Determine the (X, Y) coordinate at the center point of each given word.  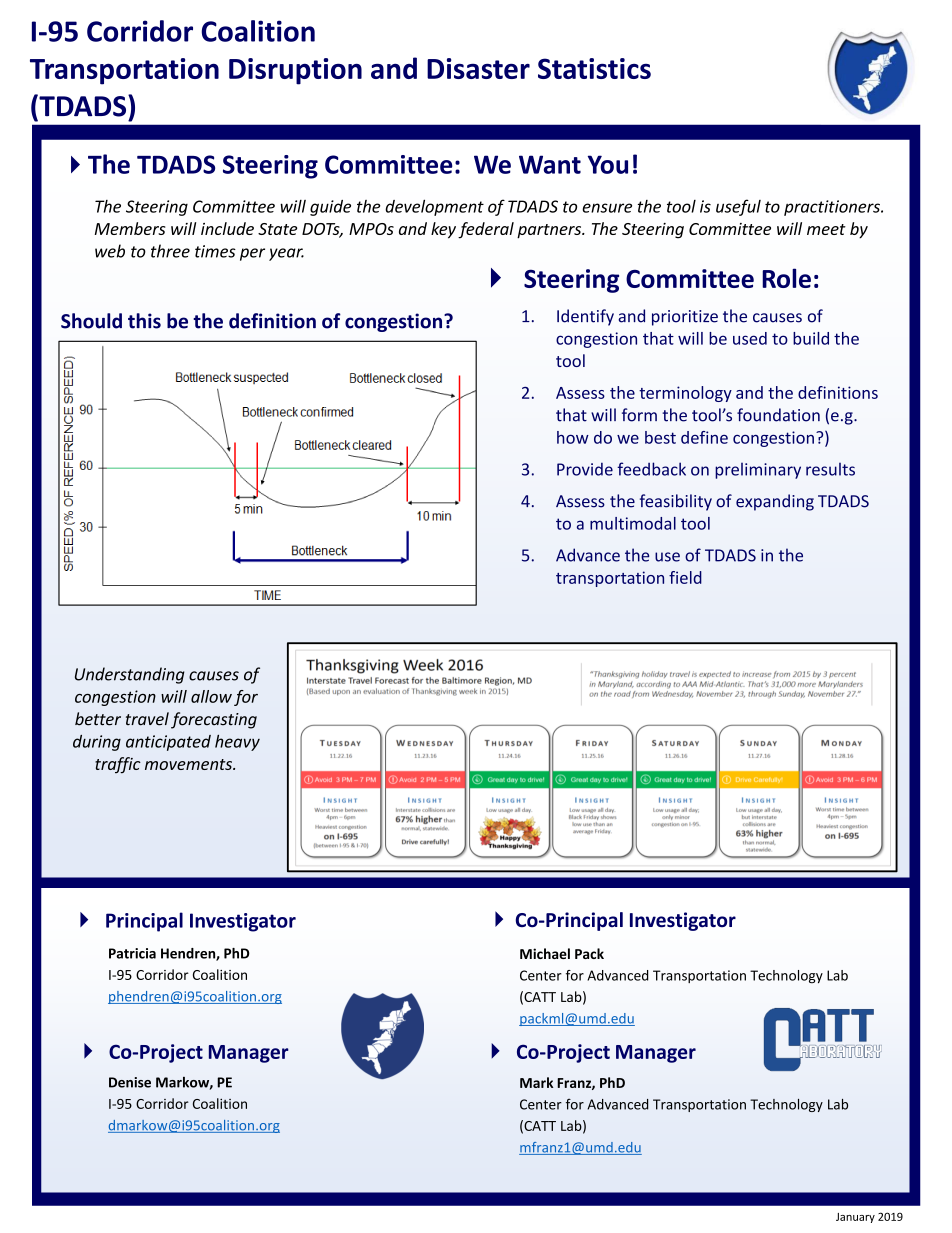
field (685, 577)
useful (738, 207)
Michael (545, 953)
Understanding (130, 675)
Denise (130, 1082)
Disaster (478, 68)
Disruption (295, 71)
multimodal (633, 523)
